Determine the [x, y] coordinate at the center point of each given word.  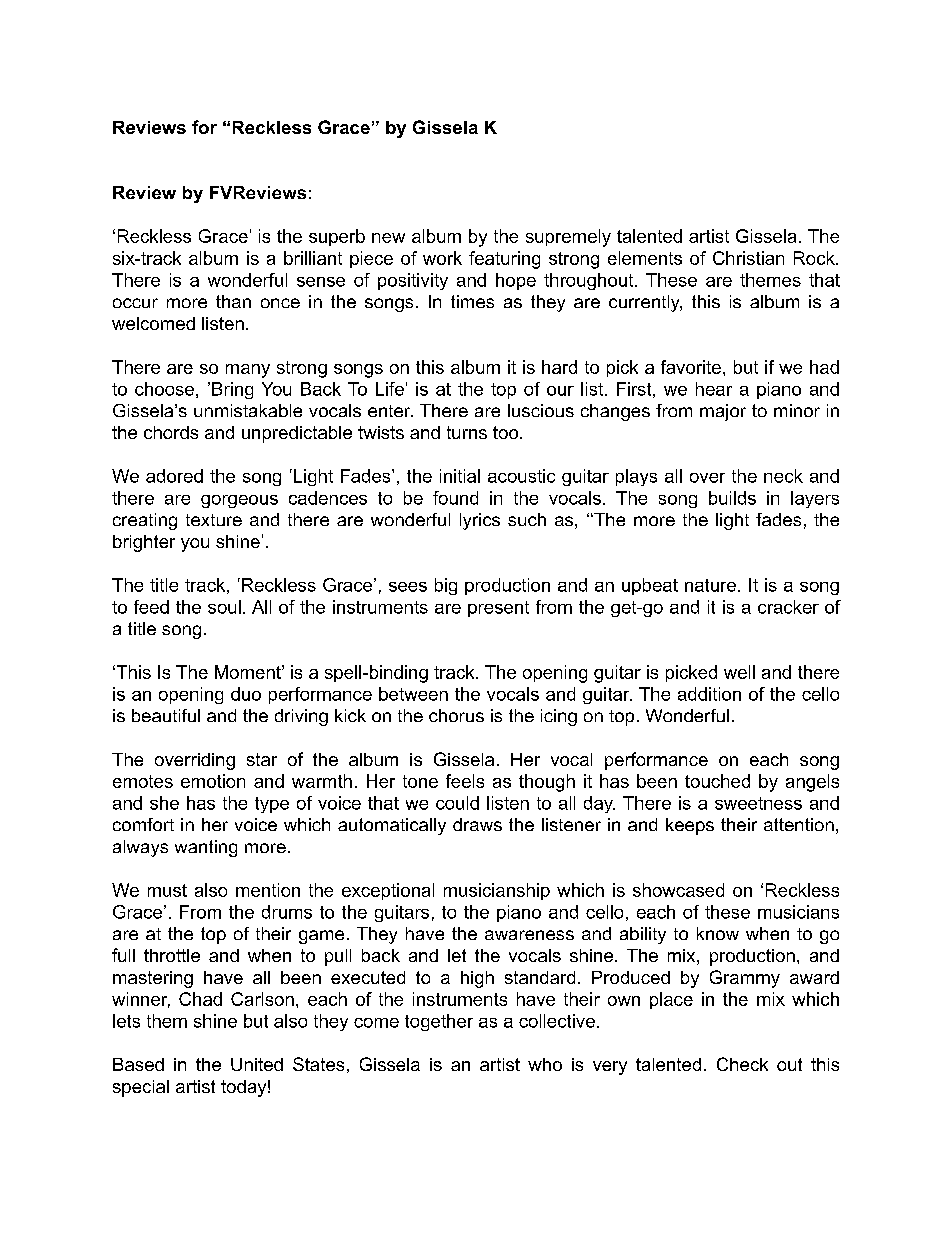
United [257, 1064]
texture [214, 520]
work [442, 258]
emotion [213, 781]
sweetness [758, 803]
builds [732, 498]
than [233, 301]
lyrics [480, 521]
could [457, 803]
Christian [748, 258]
